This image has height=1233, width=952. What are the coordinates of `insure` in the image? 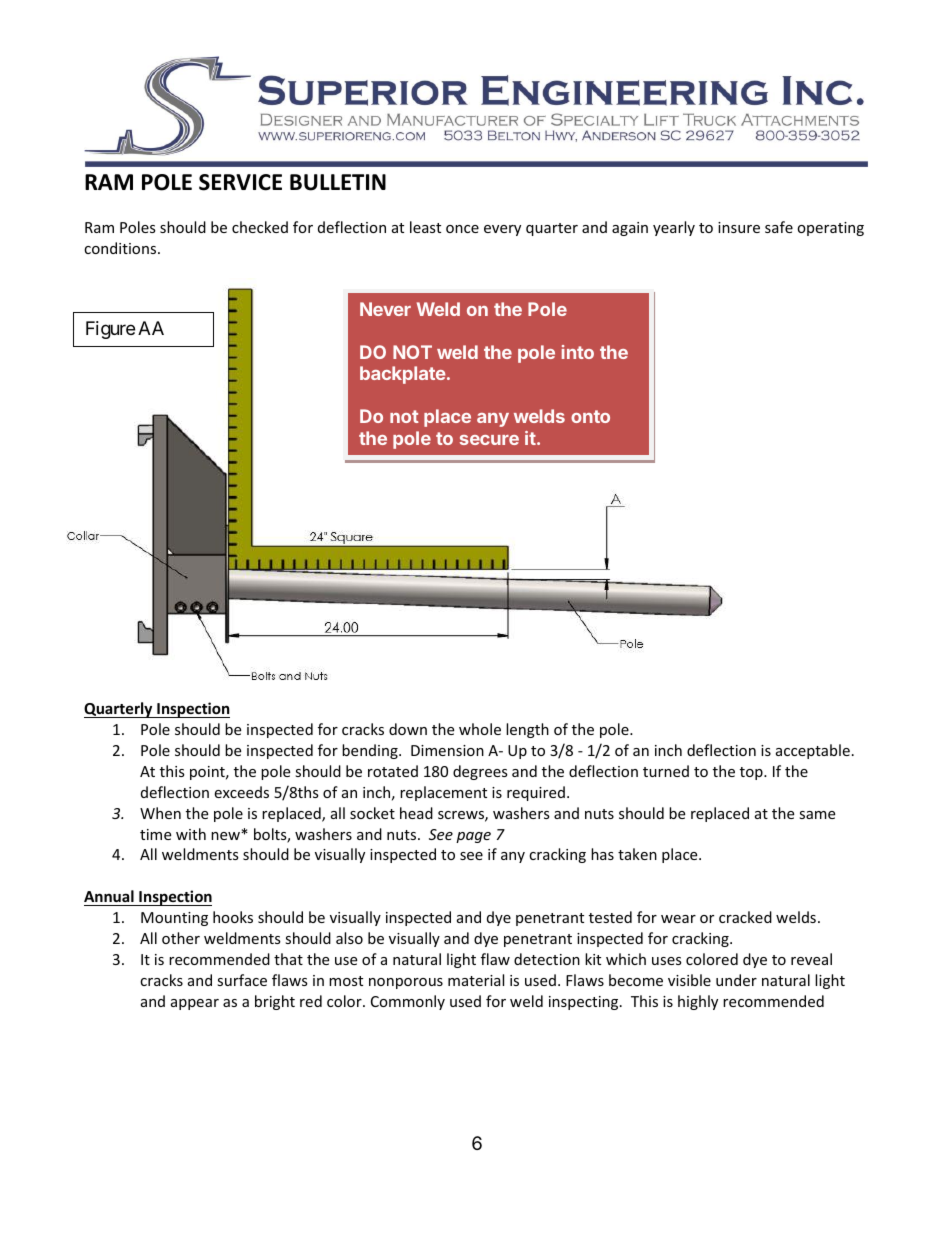 It's located at (739, 227).
